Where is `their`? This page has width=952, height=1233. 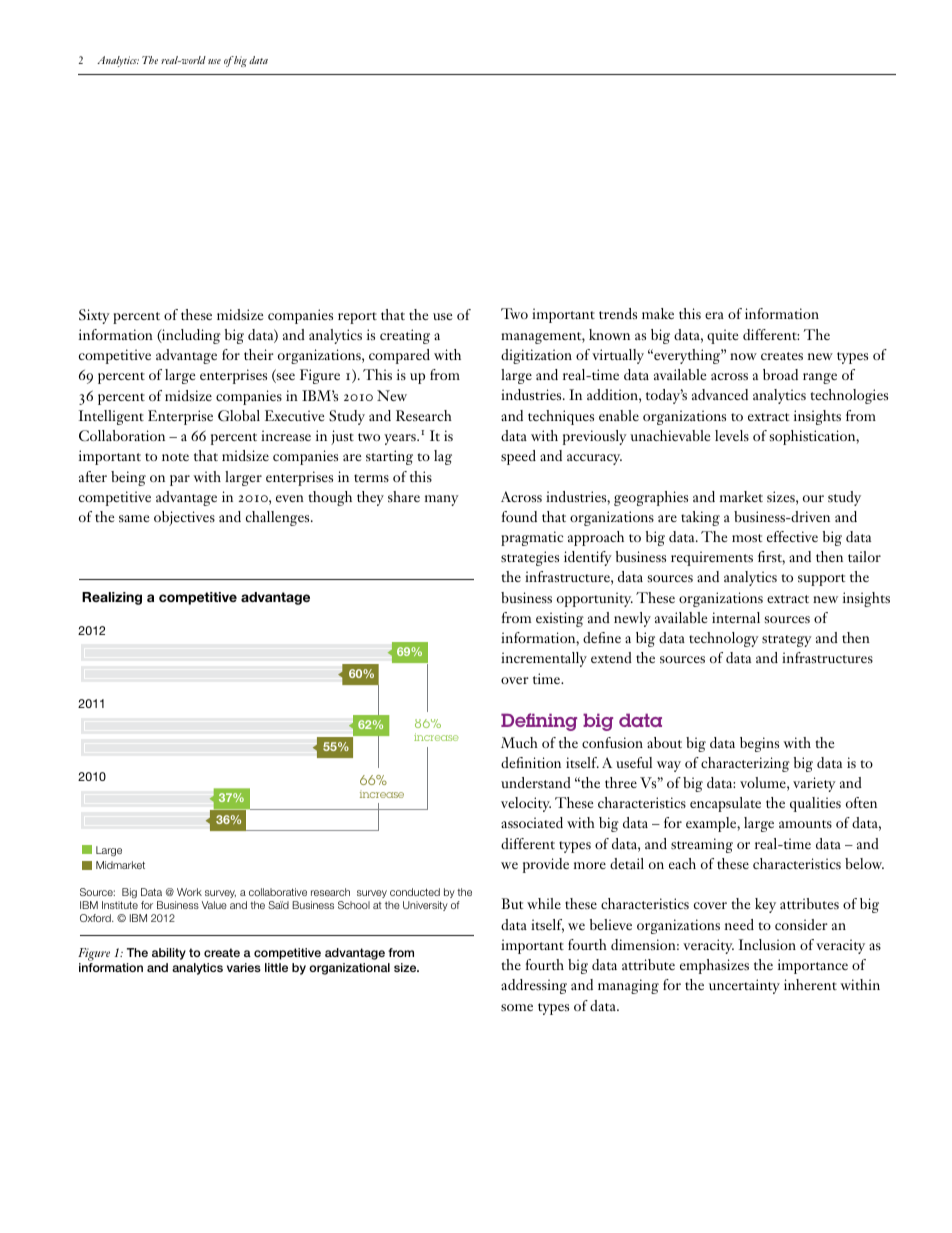
their is located at coordinates (259, 354).
